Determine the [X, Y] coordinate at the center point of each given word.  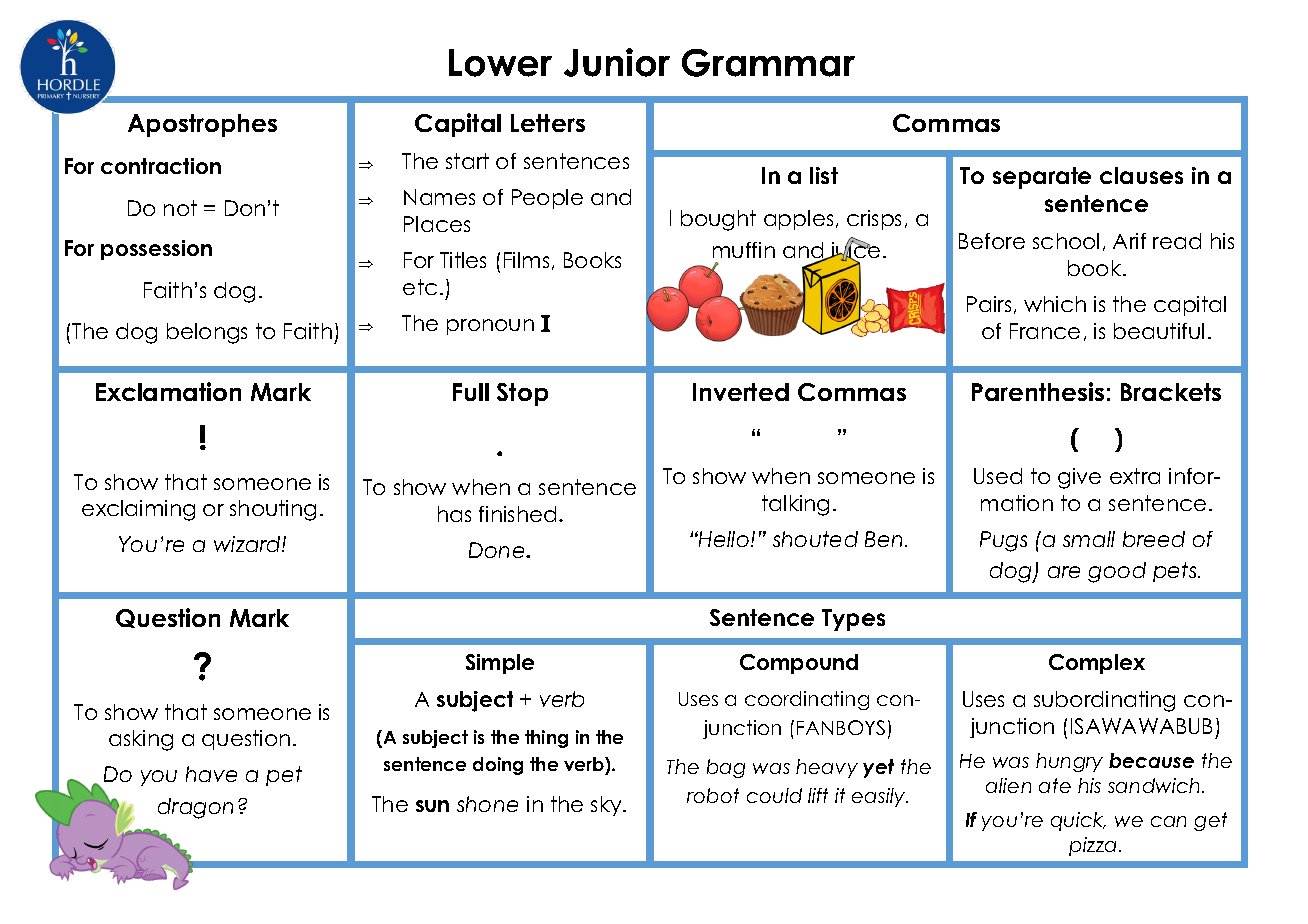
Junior [617, 62]
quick [1078, 821]
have [211, 774]
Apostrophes [202, 125]
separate [1042, 178]
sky [607, 806]
